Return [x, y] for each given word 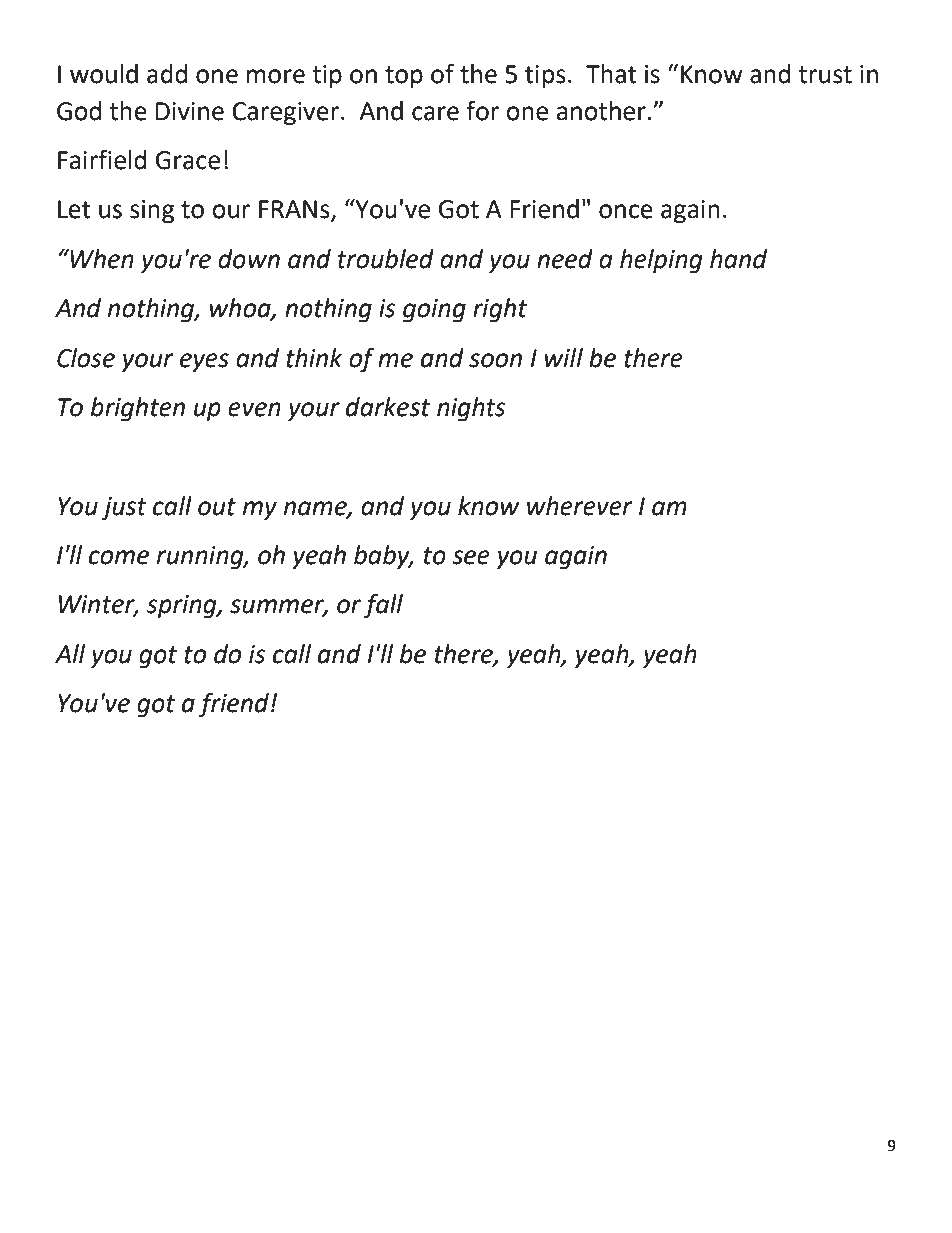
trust [825, 75]
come [119, 557]
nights [471, 409]
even [254, 409]
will [564, 357]
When [101, 258]
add [167, 74]
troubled [386, 259]
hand [738, 259]
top [404, 77]
